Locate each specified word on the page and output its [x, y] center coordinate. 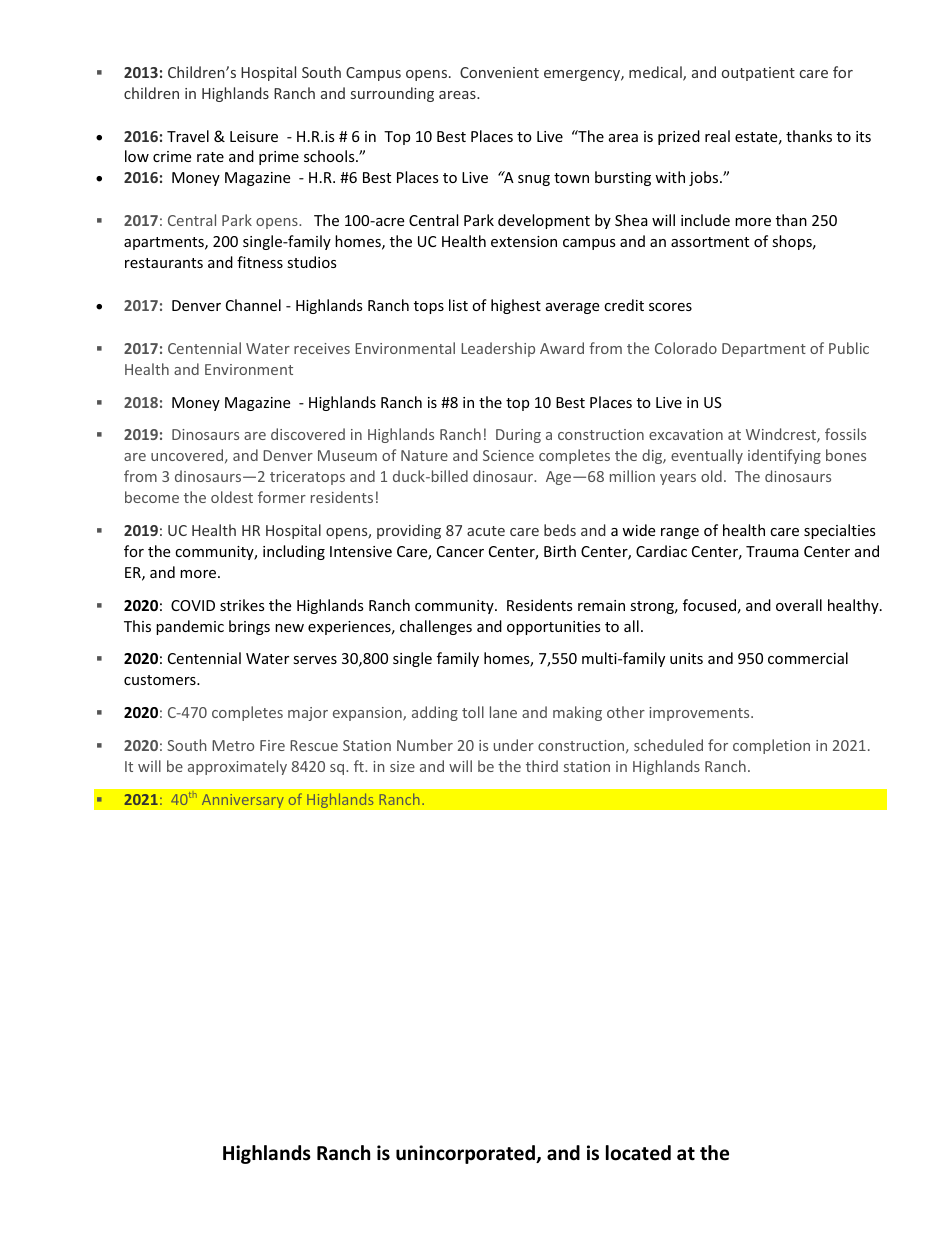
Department [764, 350]
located [638, 1153]
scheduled [668, 745]
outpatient [758, 74]
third [542, 766]
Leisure [254, 136]
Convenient [499, 72]
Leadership [498, 349]
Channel [253, 305]
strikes [242, 605]
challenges [436, 627]
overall [799, 605]
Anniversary [242, 800]
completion [771, 746]
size [402, 766]
